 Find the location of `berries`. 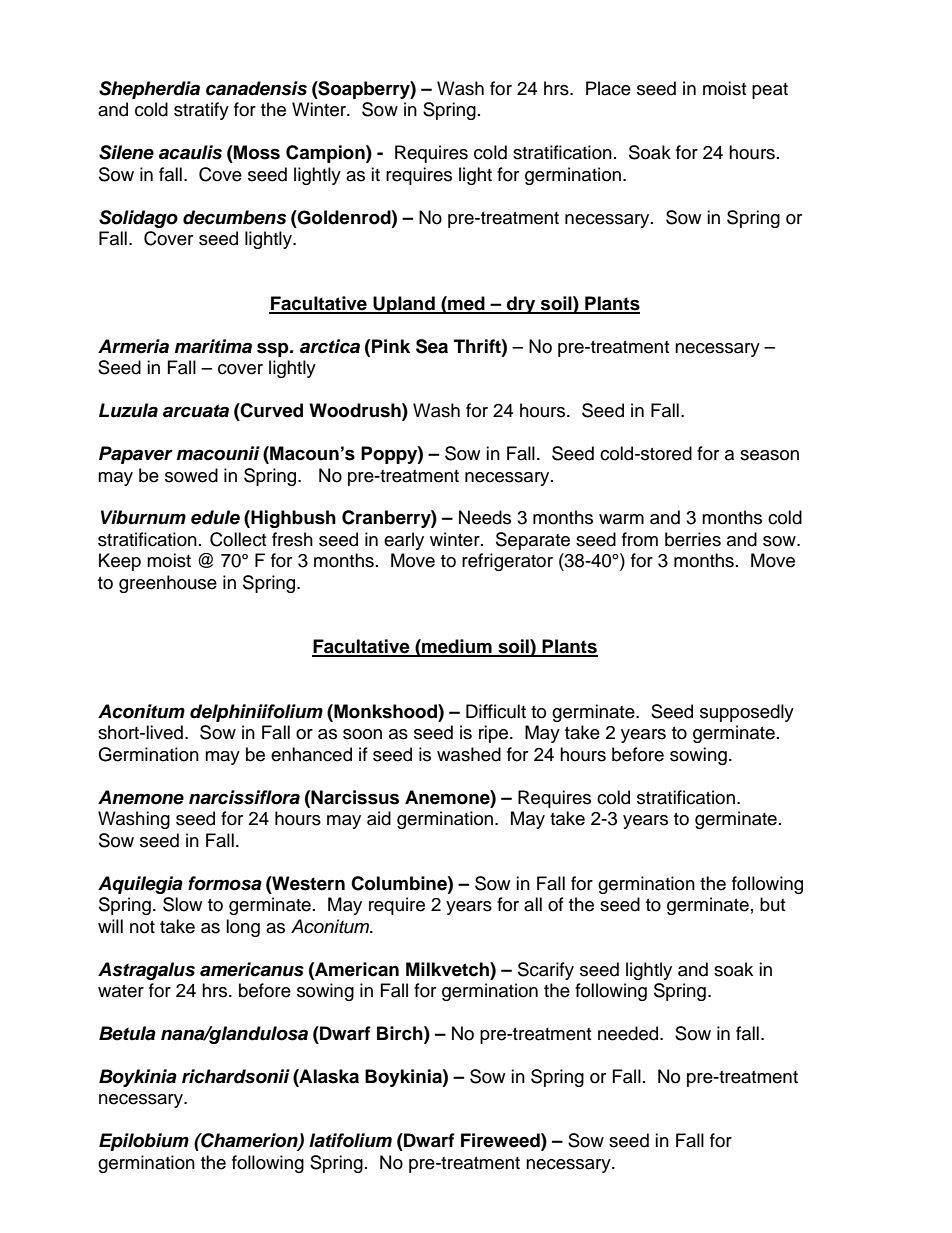

berries is located at coordinates (693, 539).
